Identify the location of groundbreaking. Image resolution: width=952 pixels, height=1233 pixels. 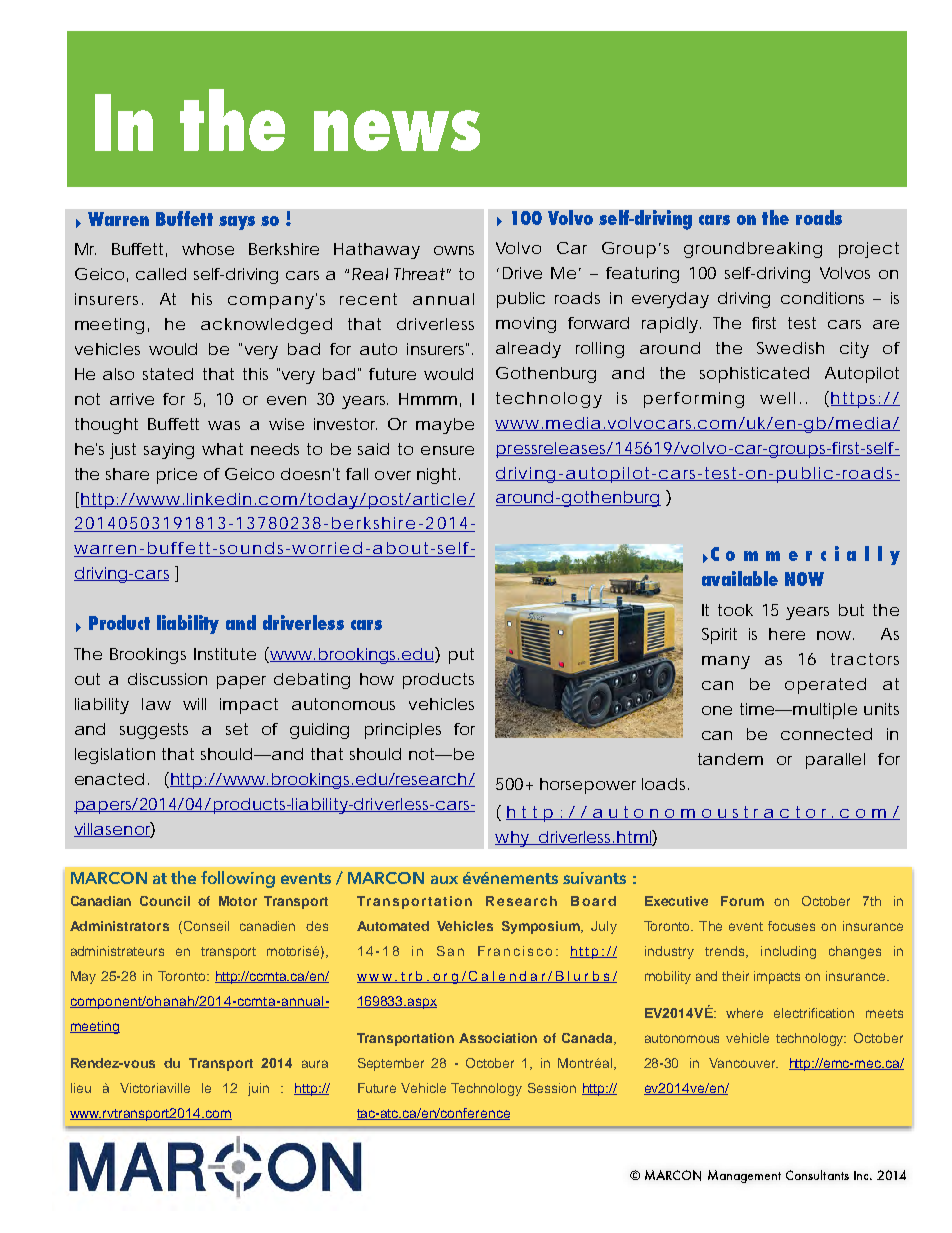
(753, 250).
